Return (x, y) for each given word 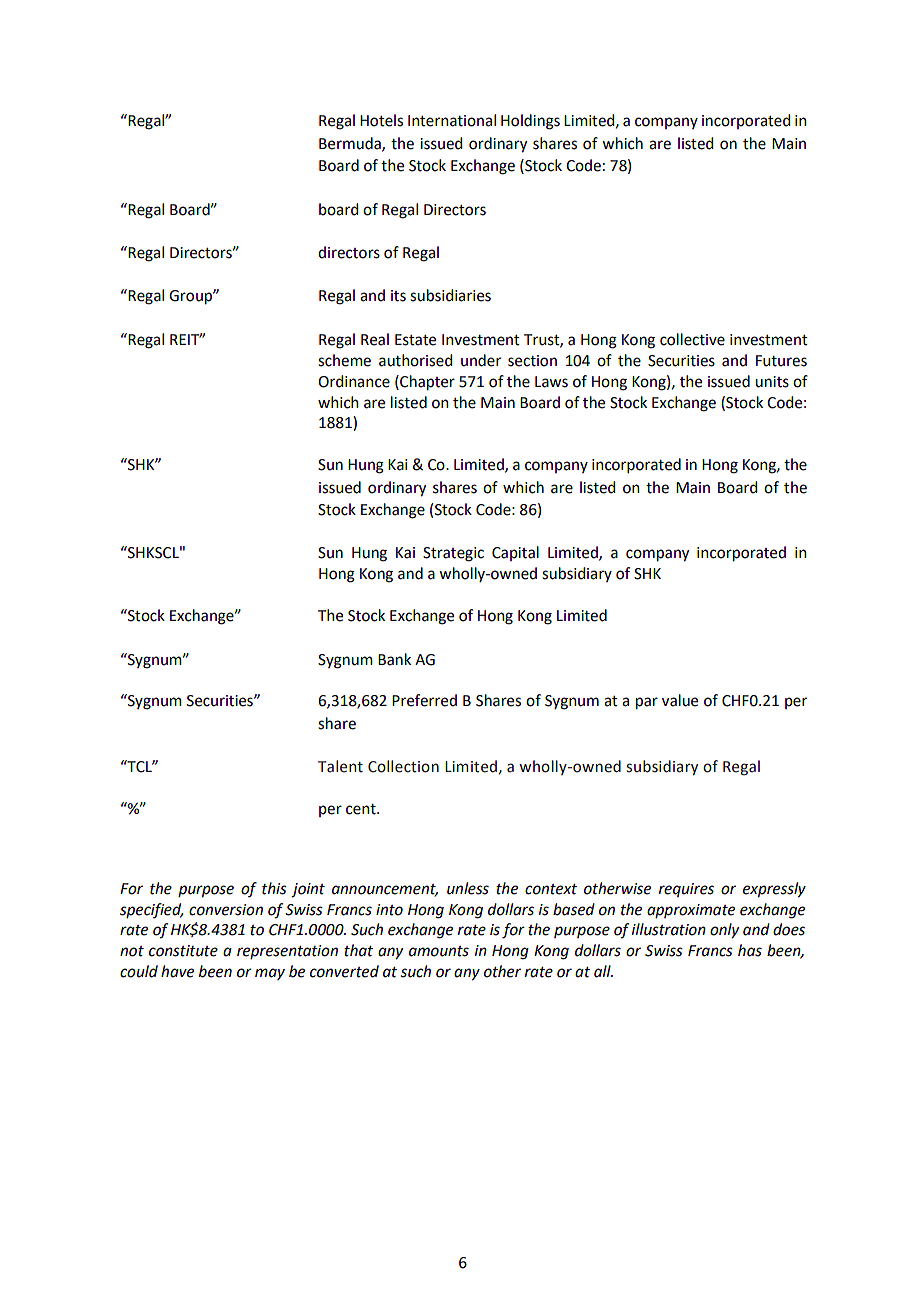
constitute (183, 951)
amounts (439, 951)
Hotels (381, 120)
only (724, 931)
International (452, 120)
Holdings (530, 122)
